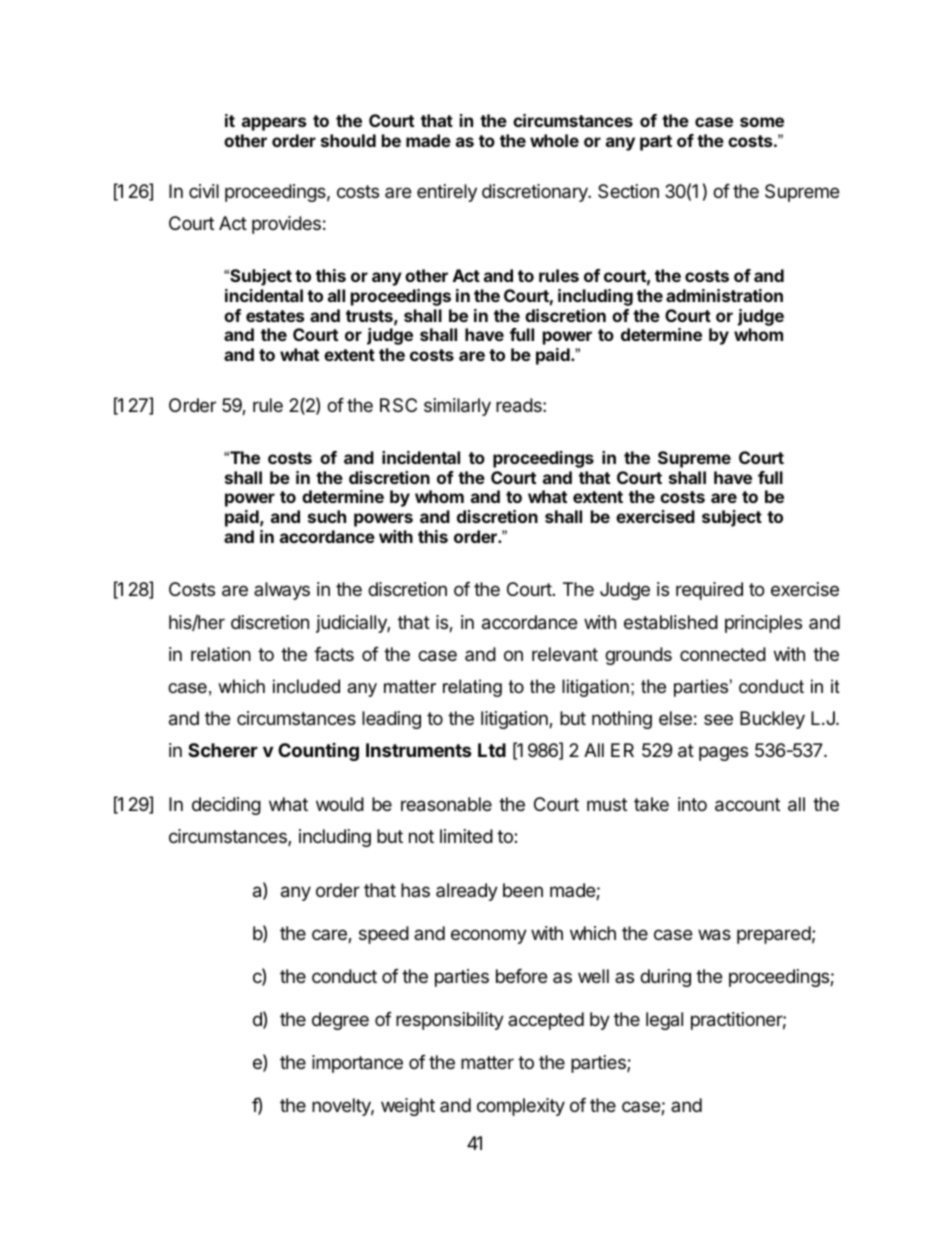  What do you see at coordinates (357, 1064) in the image?
I see `importance` at bounding box center [357, 1064].
